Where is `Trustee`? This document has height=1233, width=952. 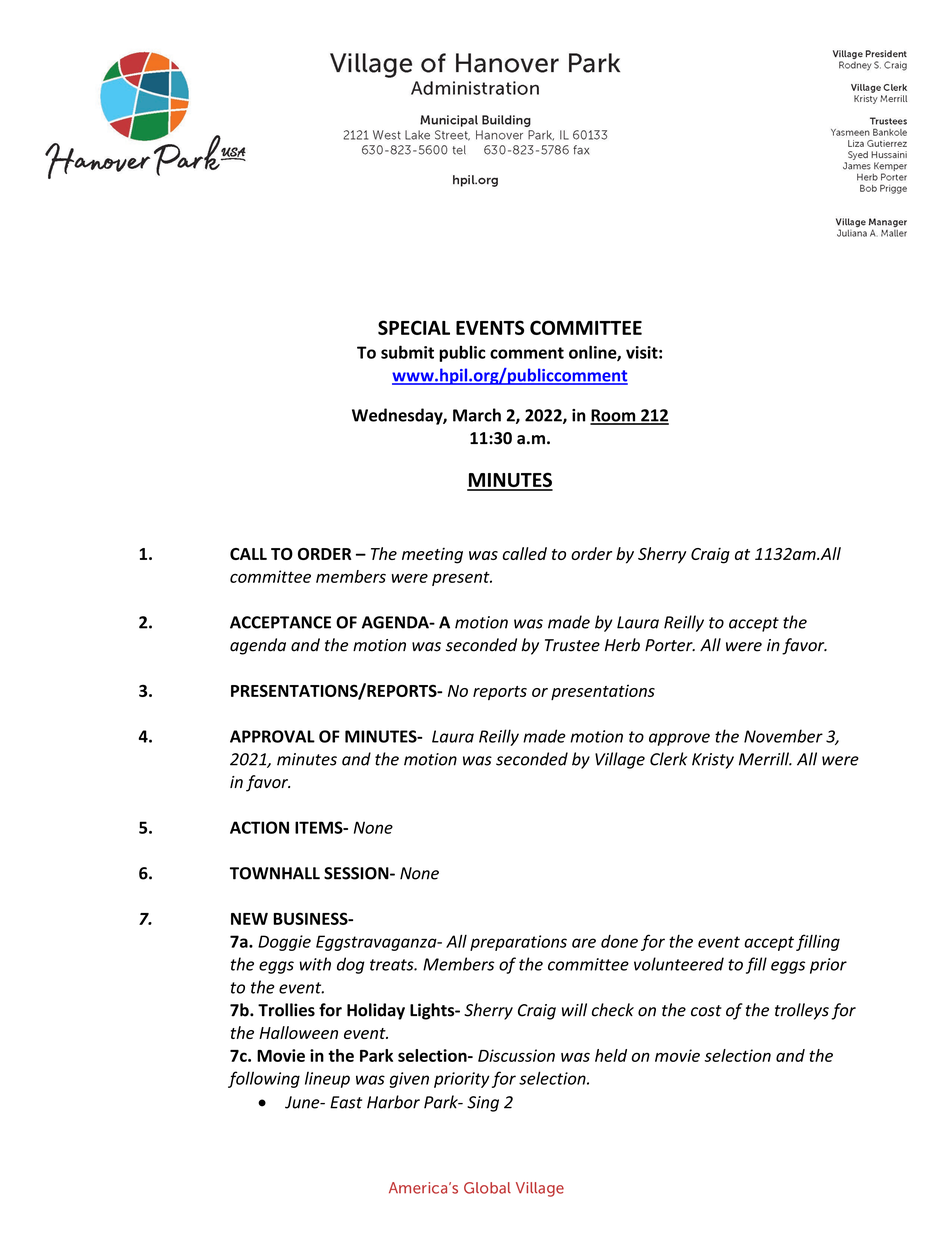 Trustee is located at coordinates (572, 645).
